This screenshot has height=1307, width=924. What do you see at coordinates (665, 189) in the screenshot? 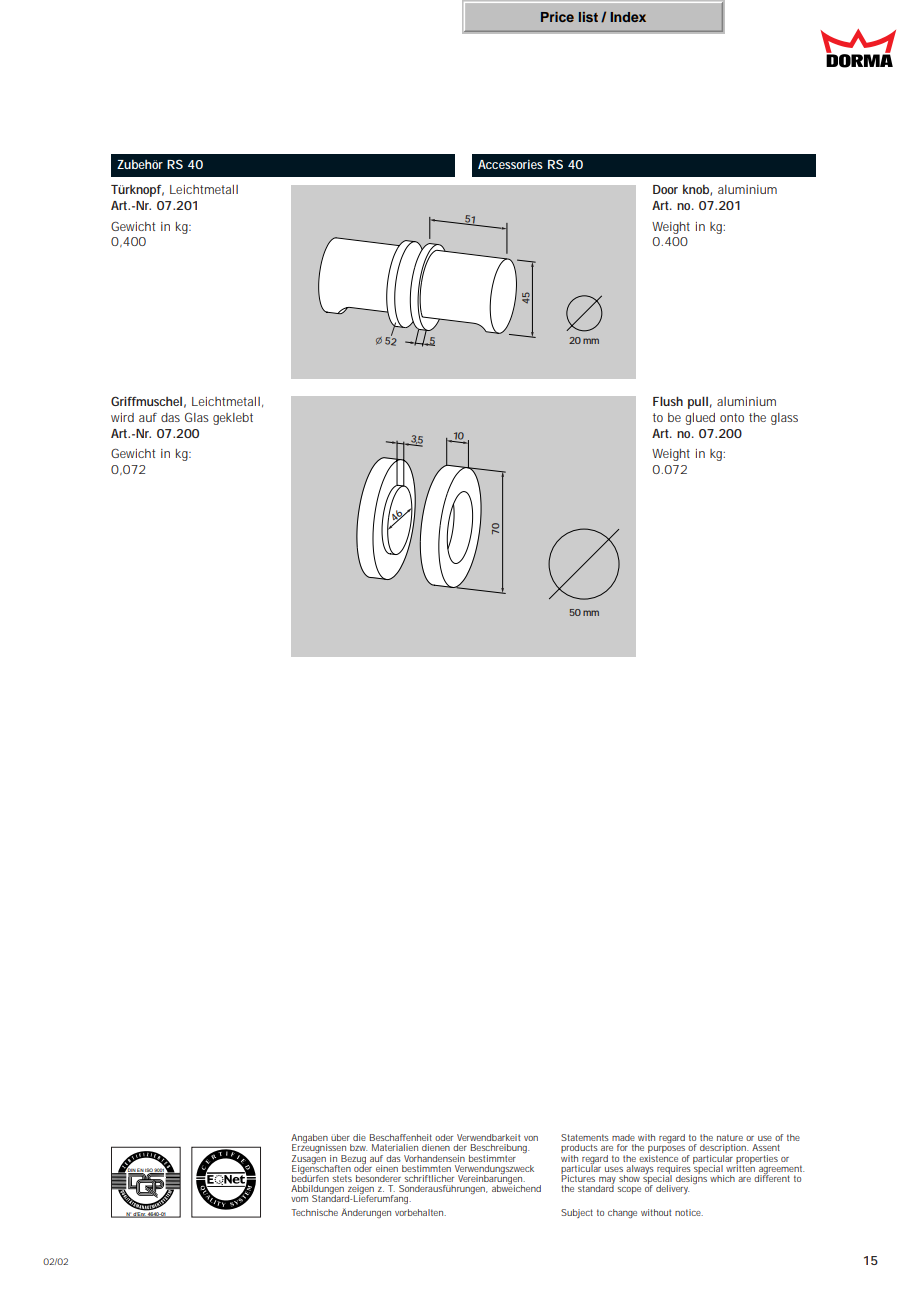
I see `Door` at bounding box center [665, 189].
